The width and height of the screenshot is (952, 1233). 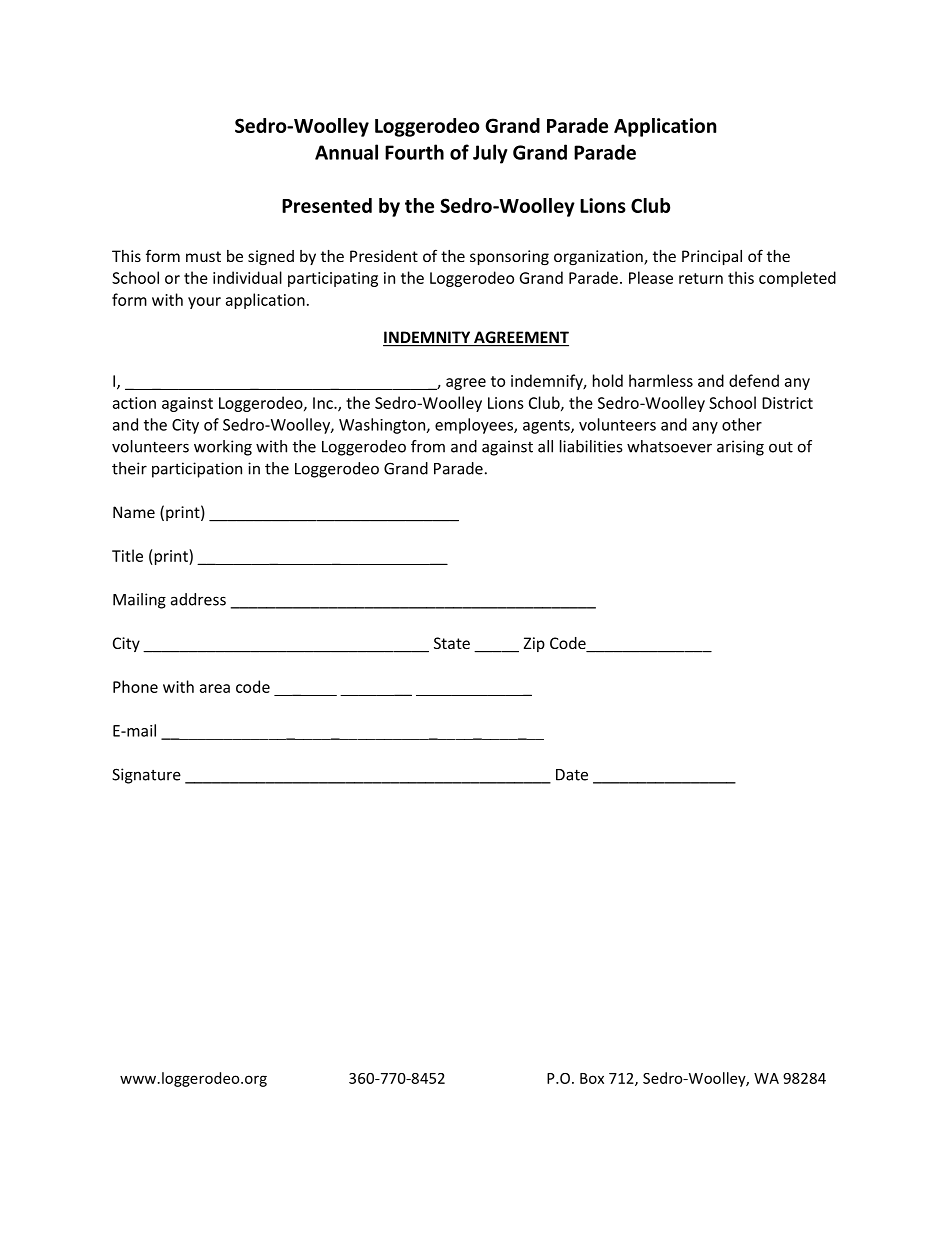 I want to click on address, so click(x=198, y=599).
